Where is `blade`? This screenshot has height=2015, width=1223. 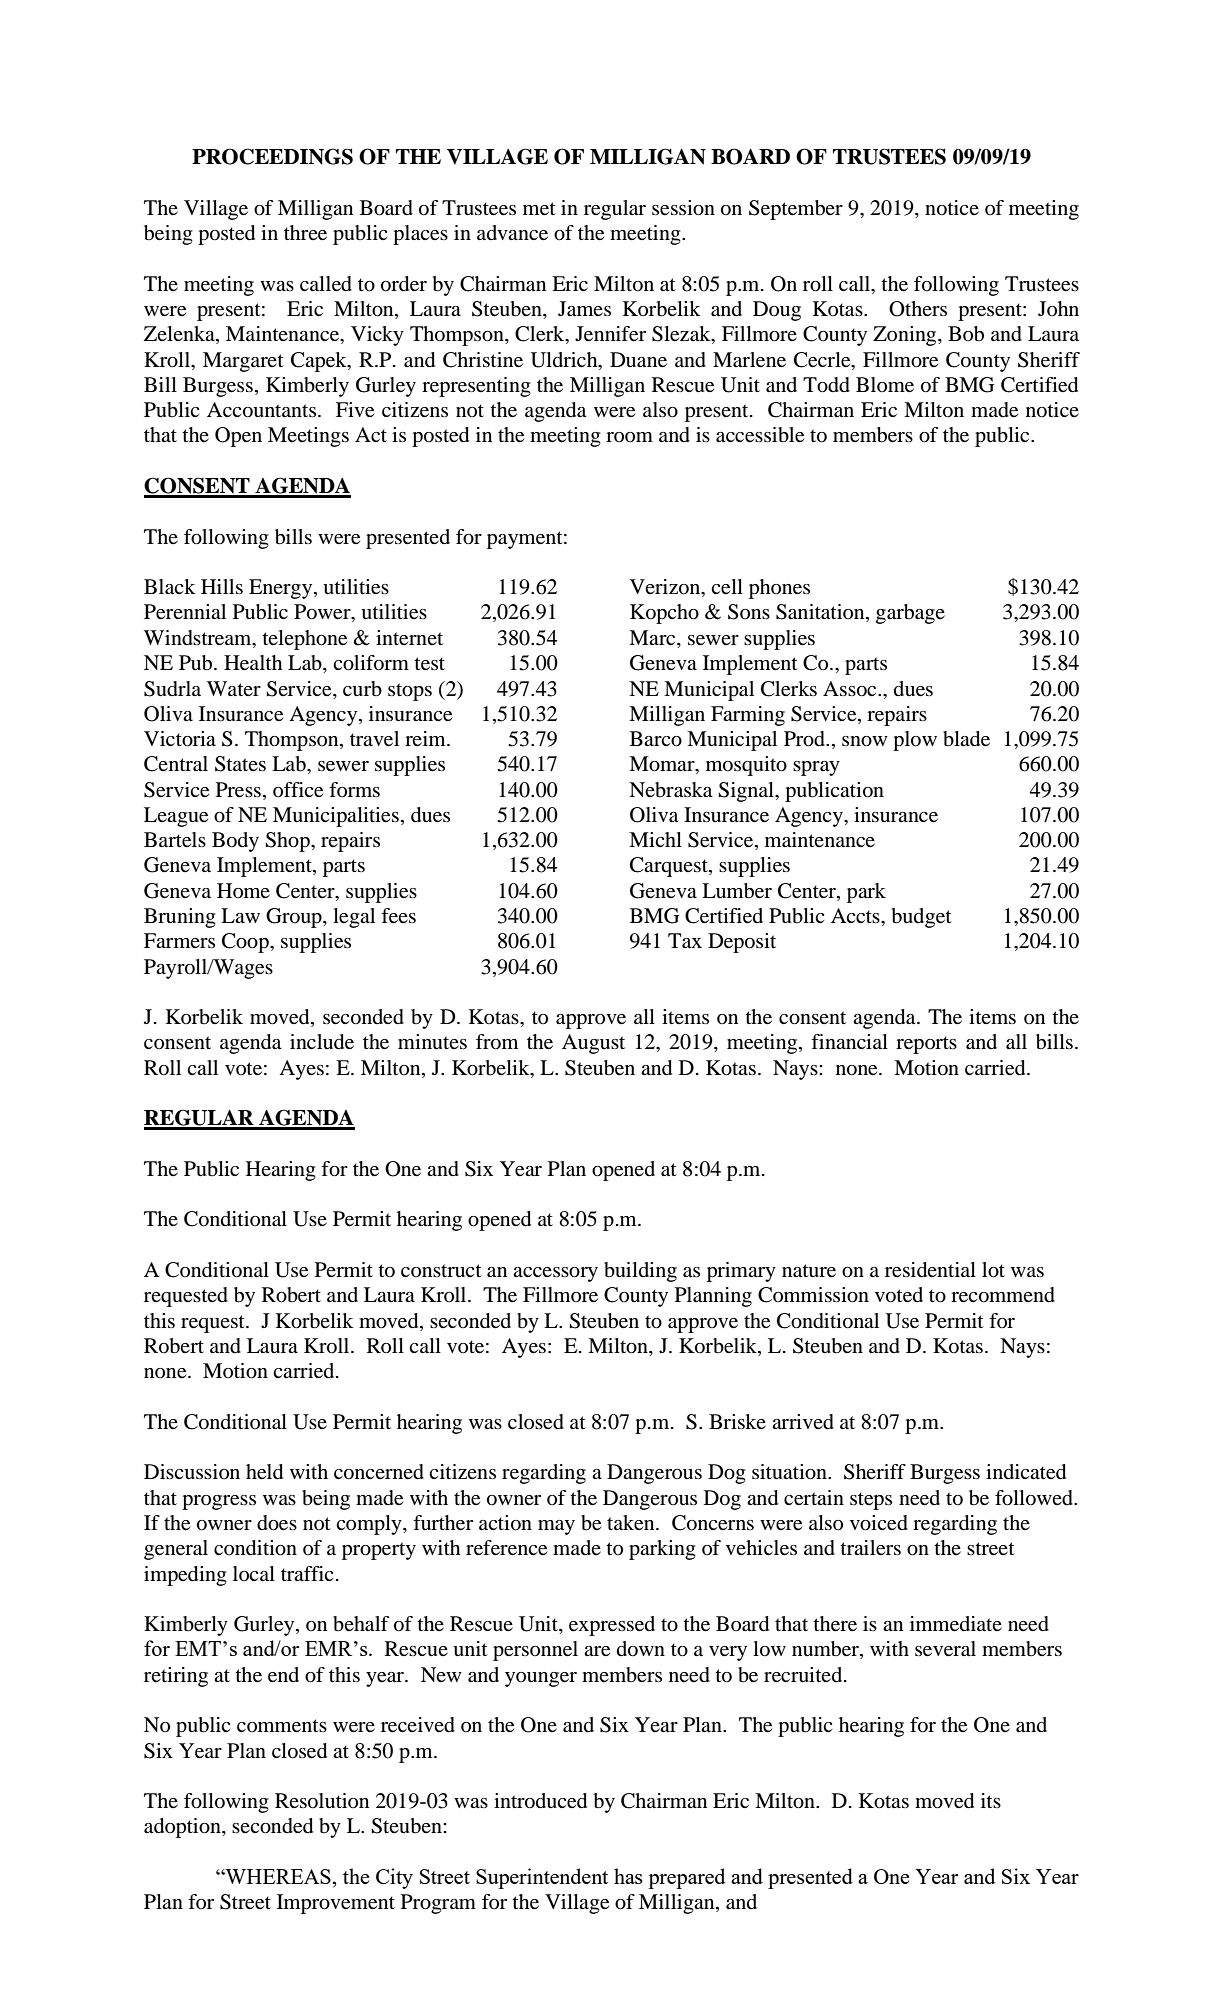 blade is located at coordinates (966, 739).
